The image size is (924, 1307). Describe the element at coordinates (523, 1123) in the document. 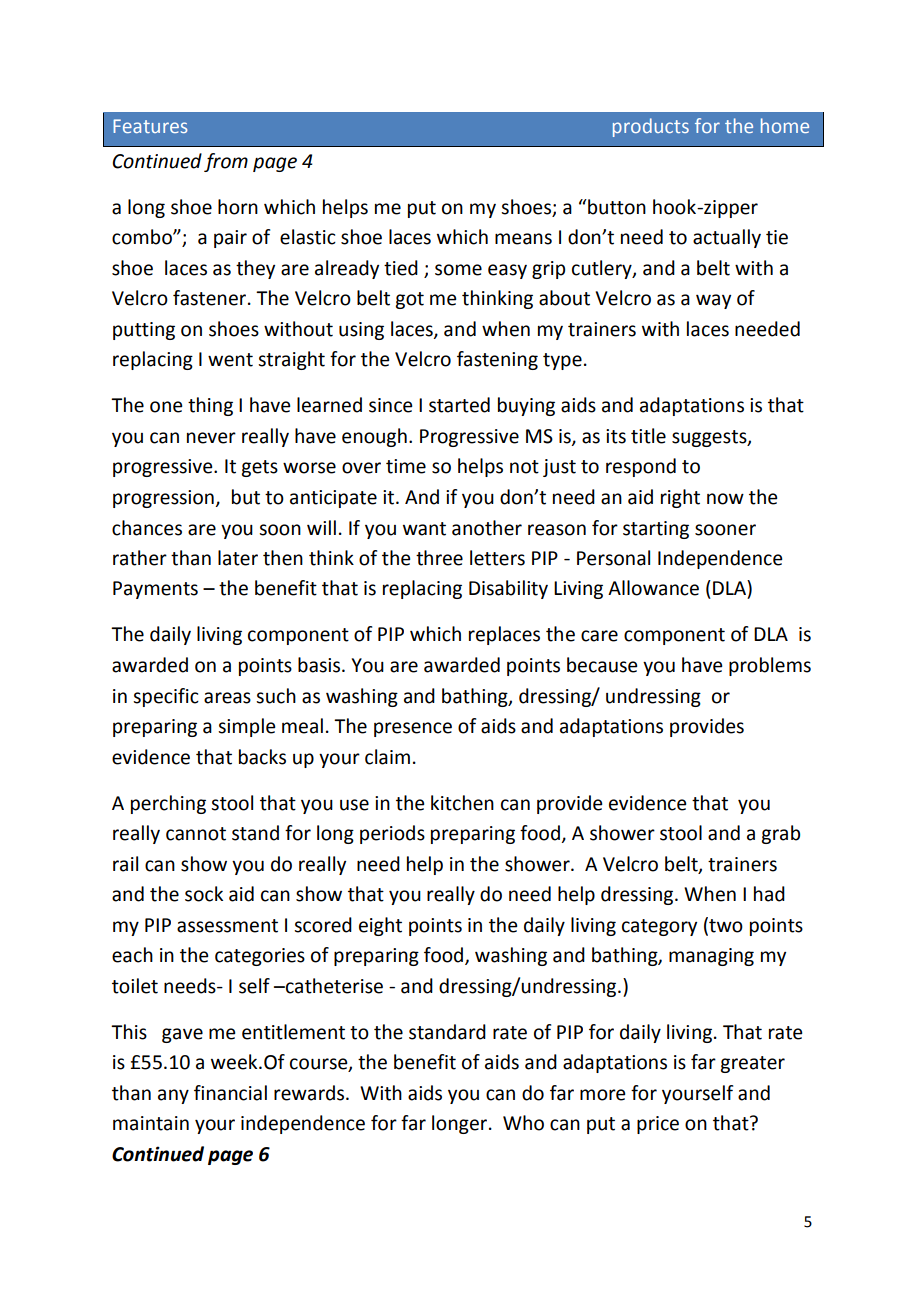

I see `Who` at that location.
